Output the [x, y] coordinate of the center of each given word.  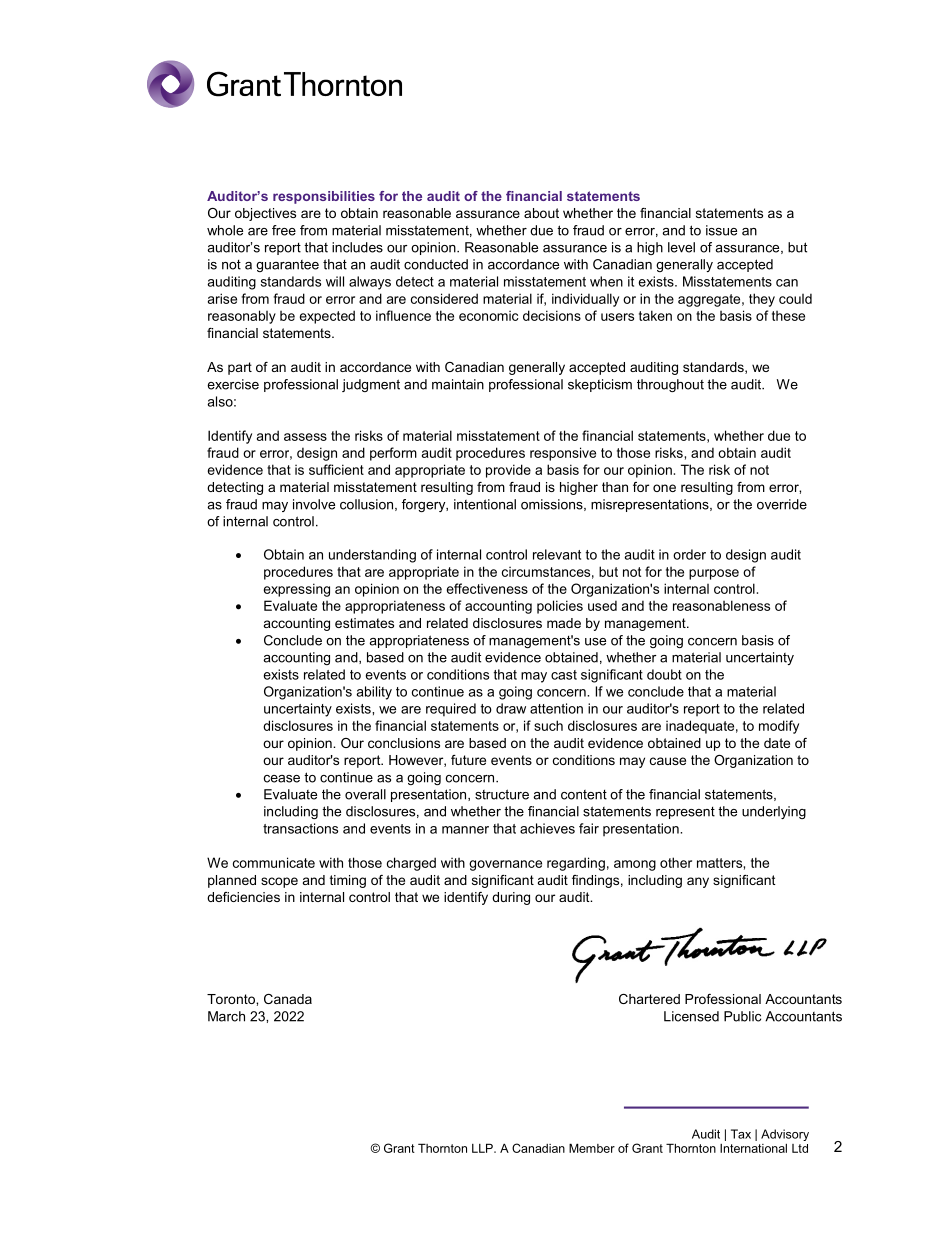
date [777, 743]
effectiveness [487, 588]
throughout [670, 385]
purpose [714, 574]
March [226, 1016]
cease [282, 779]
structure [502, 794]
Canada [288, 999]
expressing [297, 590]
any [698, 882]
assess [305, 437]
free [284, 230]
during [511, 898]
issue [721, 230]
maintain [458, 384]
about [541, 213]
